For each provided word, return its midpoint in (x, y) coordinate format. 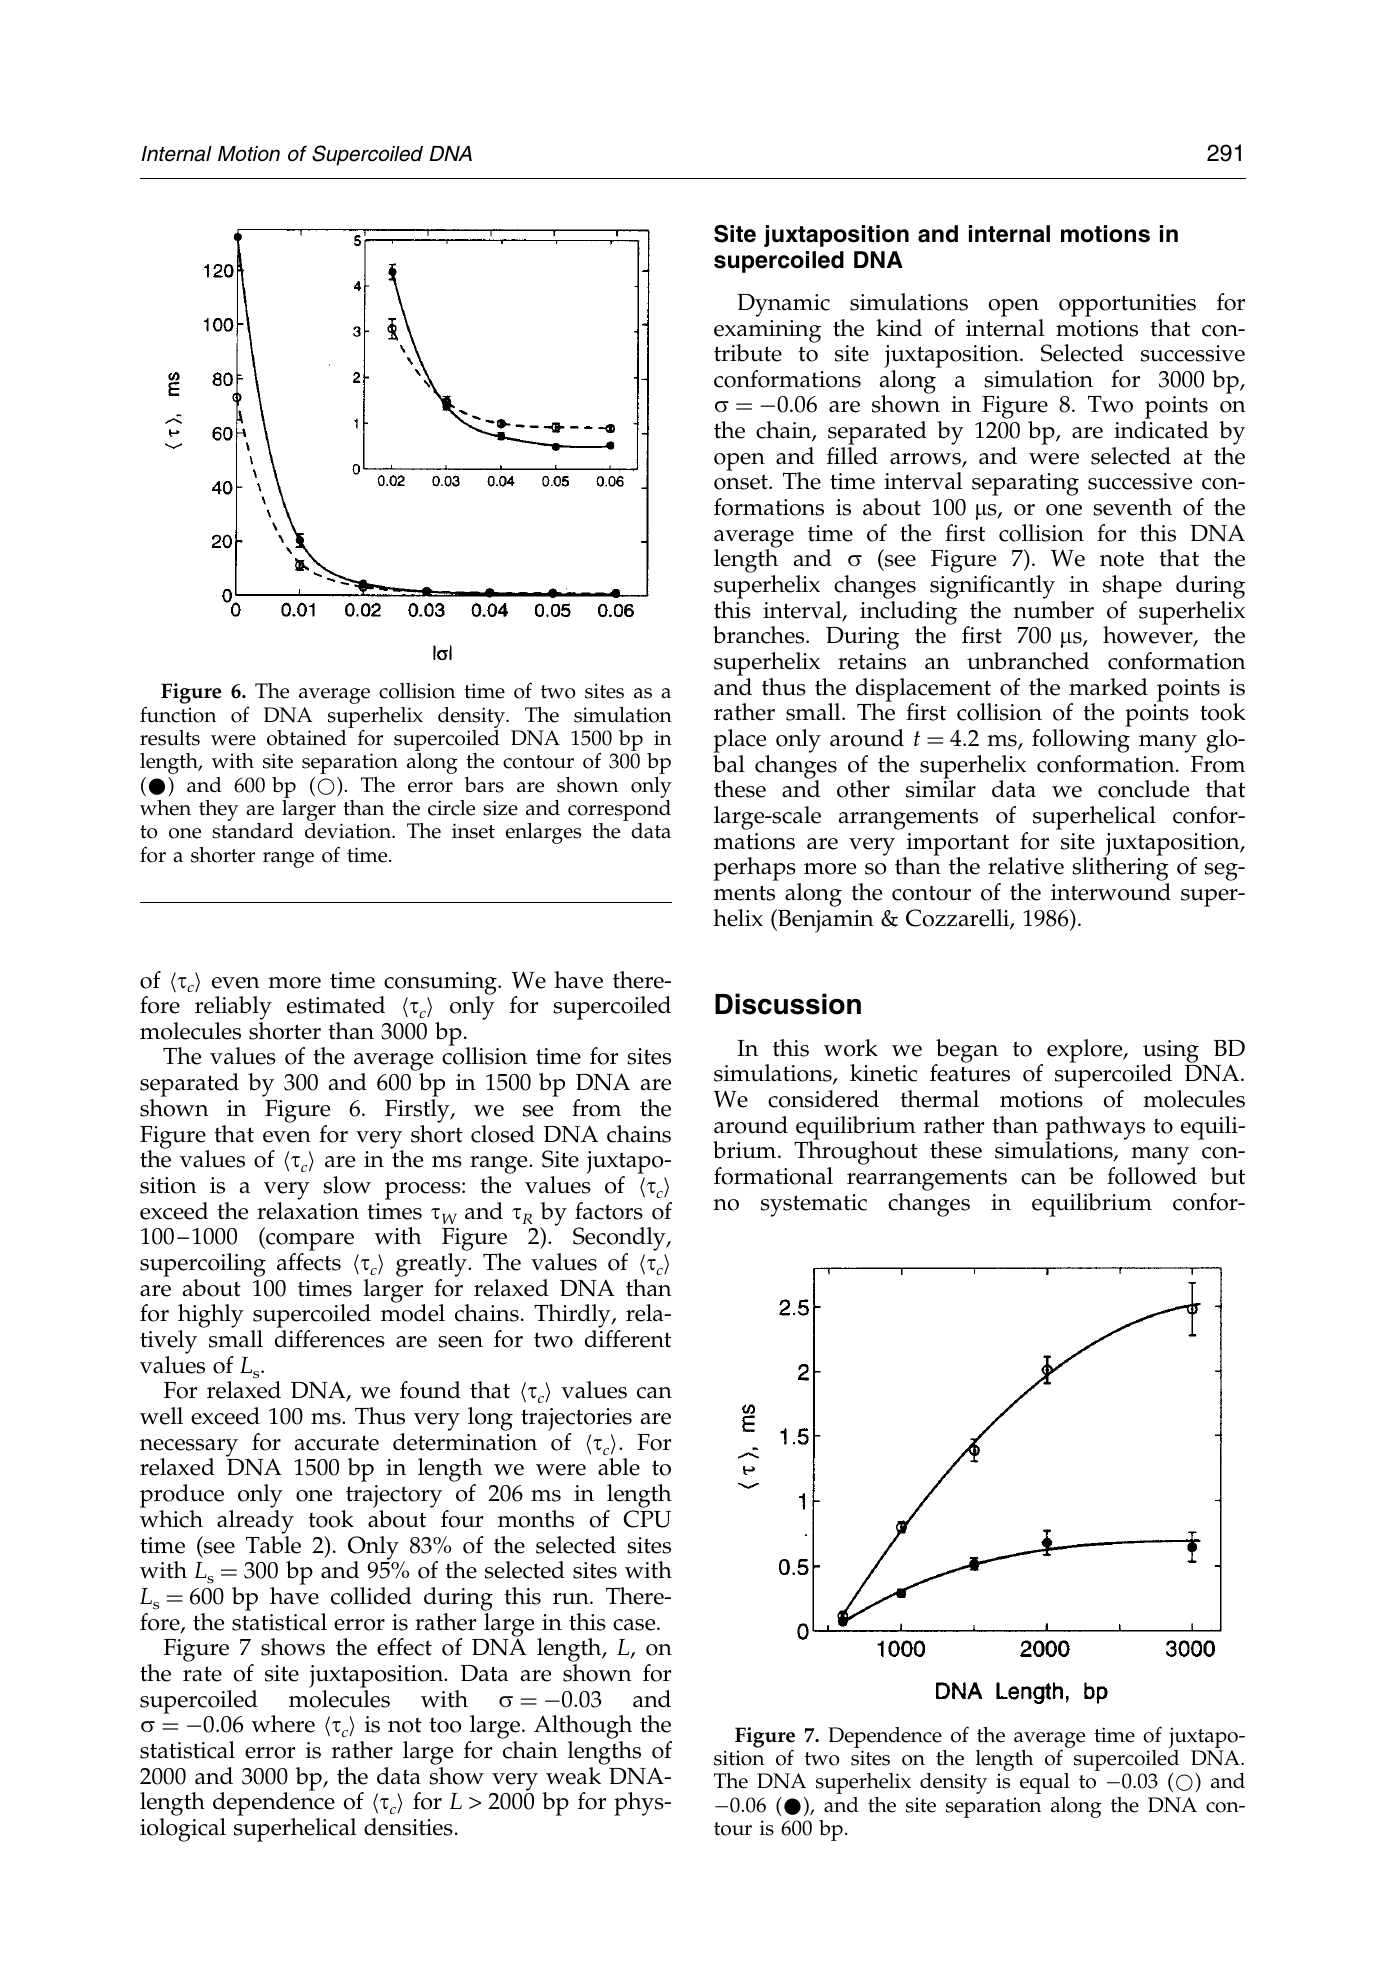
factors (609, 1211)
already (255, 1522)
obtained (307, 738)
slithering (1120, 869)
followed (1152, 1176)
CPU (647, 1519)
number (1053, 610)
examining (767, 332)
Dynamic (783, 305)
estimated (336, 1005)
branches (760, 635)
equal (1045, 1783)
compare (309, 1243)
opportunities (1127, 305)
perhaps (755, 869)
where (283, 1724)
